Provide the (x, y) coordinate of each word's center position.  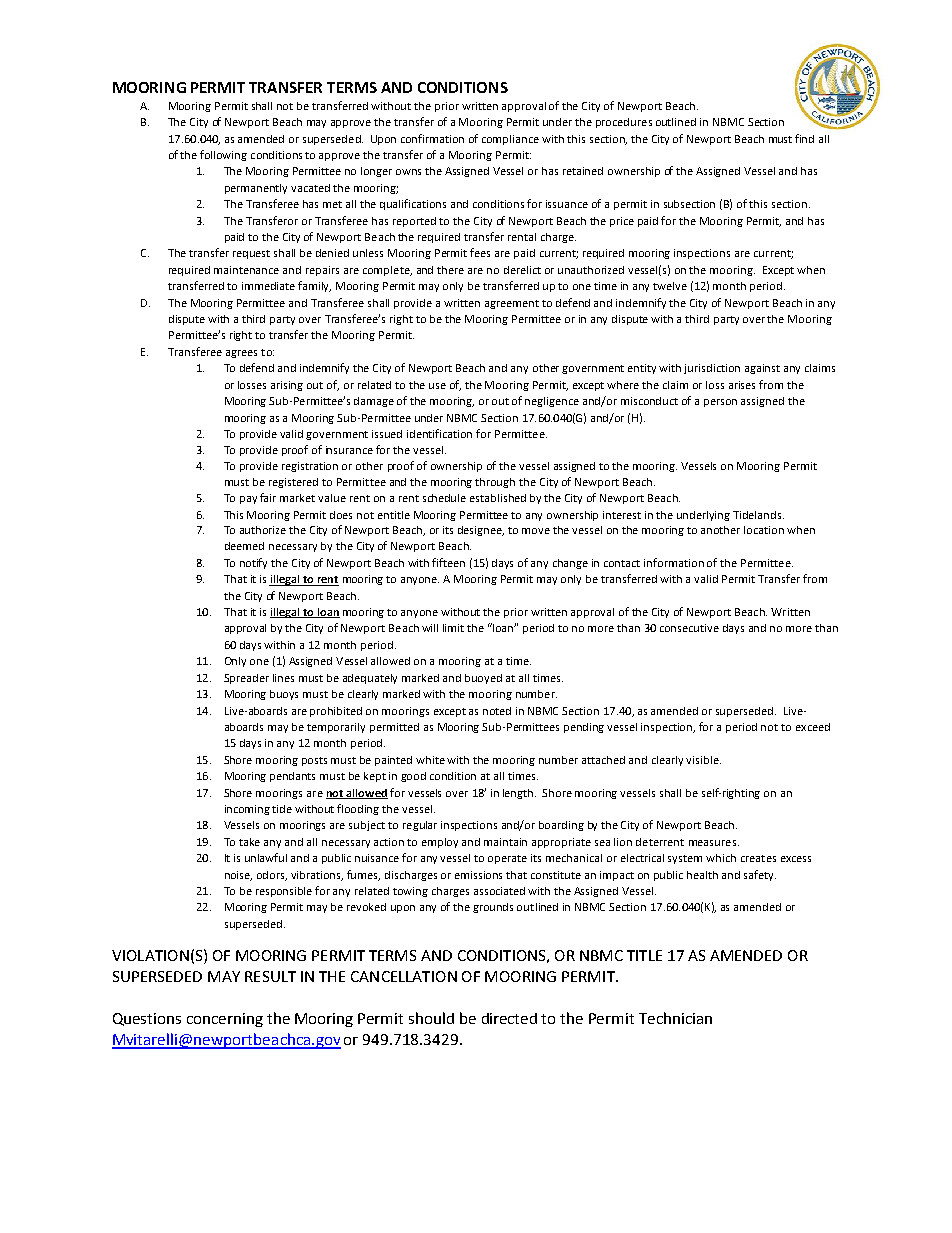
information (674, 562)
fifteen (448, 562)
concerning (225, 1020)
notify (253, 563)
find (804, 138)
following (223, 155)
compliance (510, 140)
